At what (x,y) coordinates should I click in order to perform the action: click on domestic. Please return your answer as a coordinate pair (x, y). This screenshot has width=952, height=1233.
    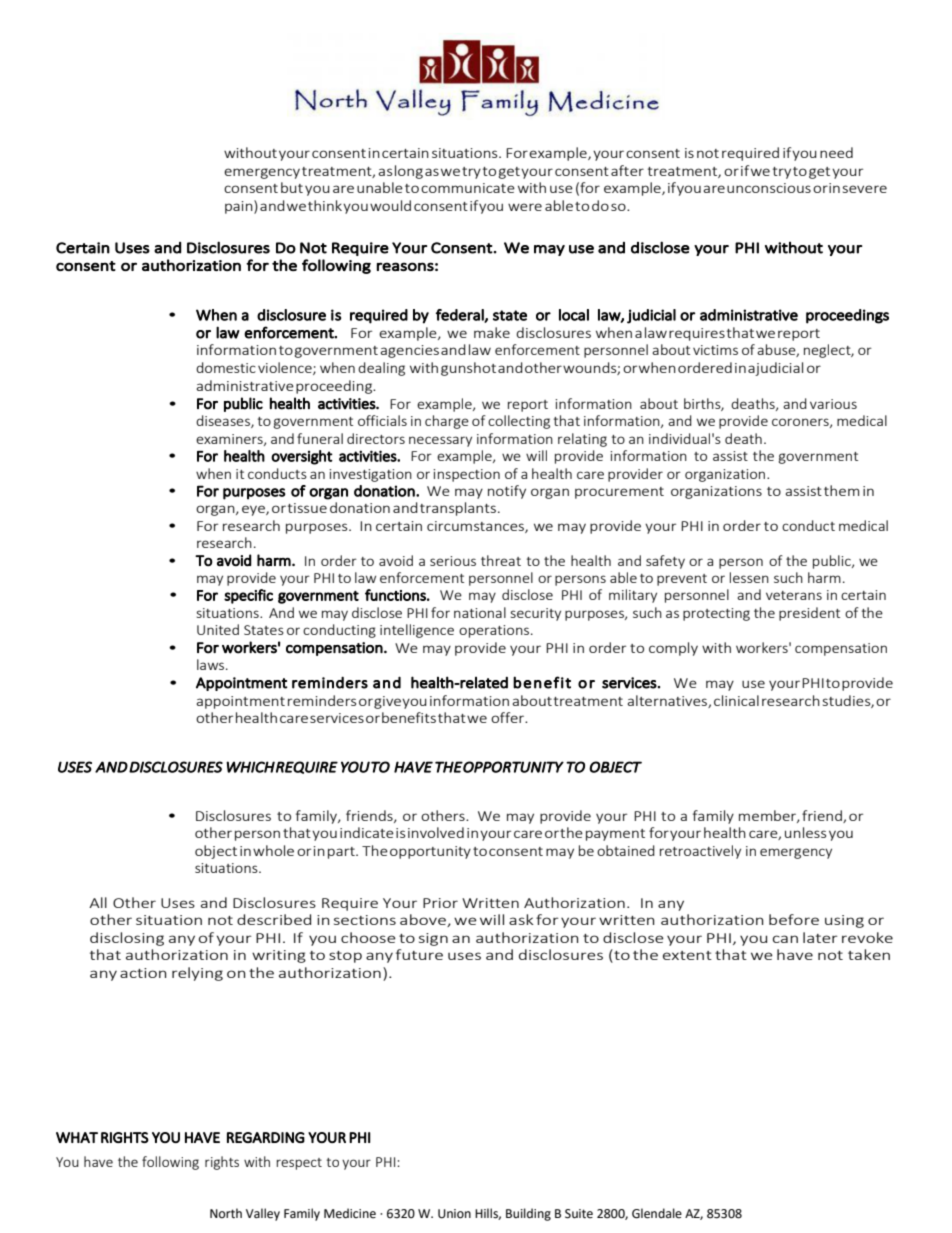
    Looking at the image, I should click on (226, 367).
